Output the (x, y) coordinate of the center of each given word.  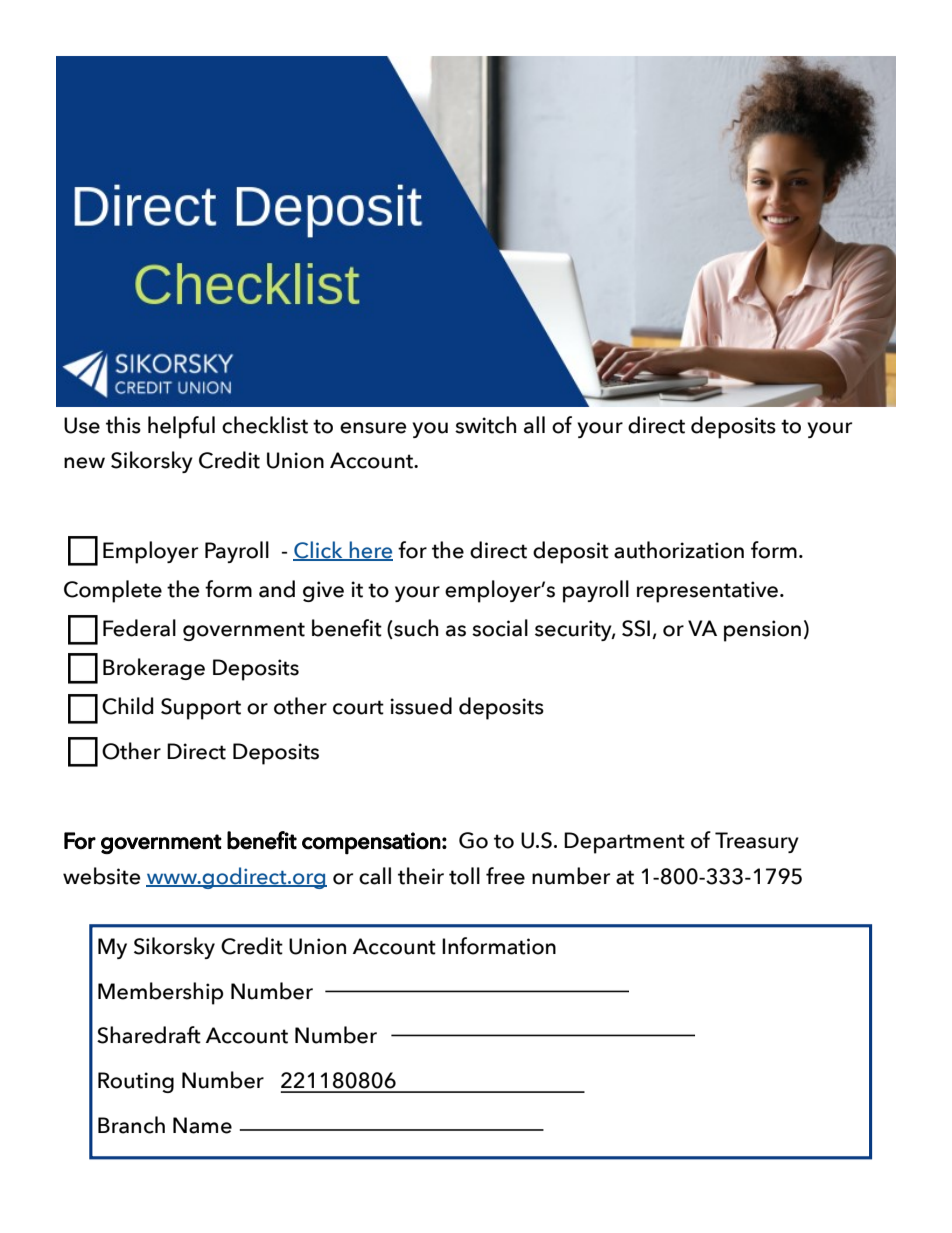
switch (485, 425)
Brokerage (154, 669)
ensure (373, 428)
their (421, 876)
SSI (636, 628)
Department (624, 843)
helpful (181, 427)
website (102, 876)
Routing (136, 1082)
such (415, 629)
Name (202, 1125)
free (505, 876)
